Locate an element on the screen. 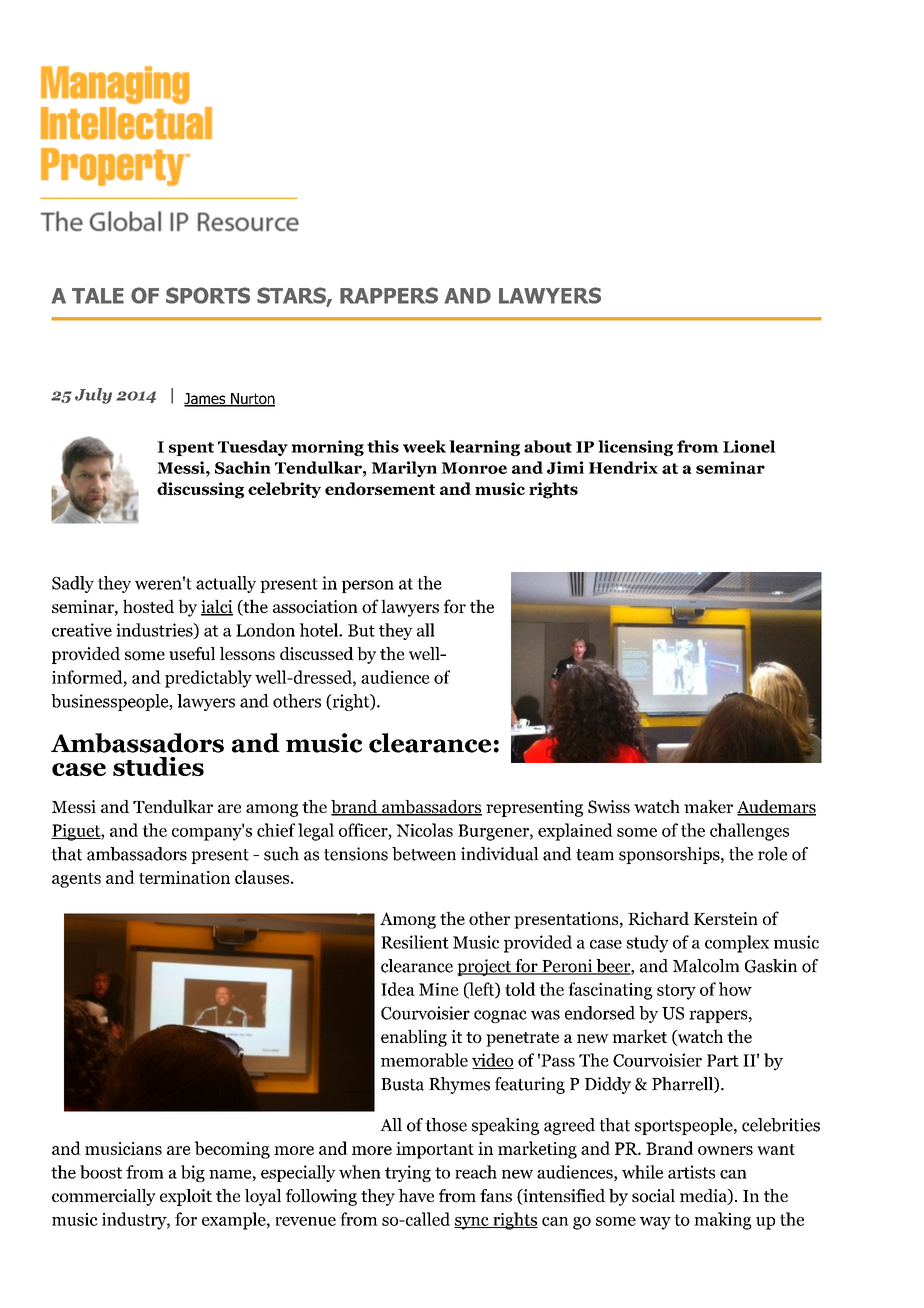  artists is located at coordinates (691, 1172).
